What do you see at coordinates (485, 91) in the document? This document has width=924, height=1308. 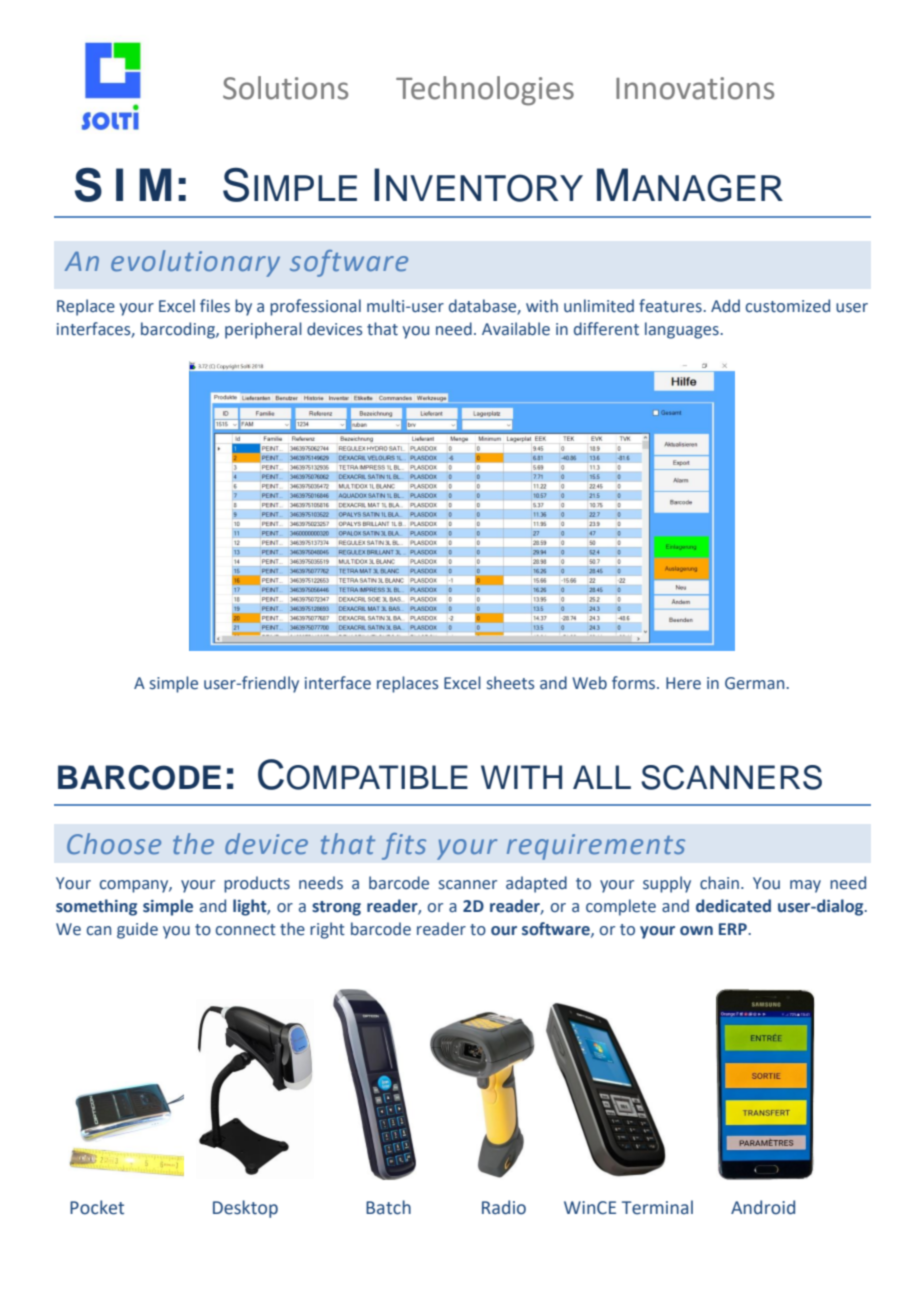 I see `Technologies` at bounding box center [485, 91].
